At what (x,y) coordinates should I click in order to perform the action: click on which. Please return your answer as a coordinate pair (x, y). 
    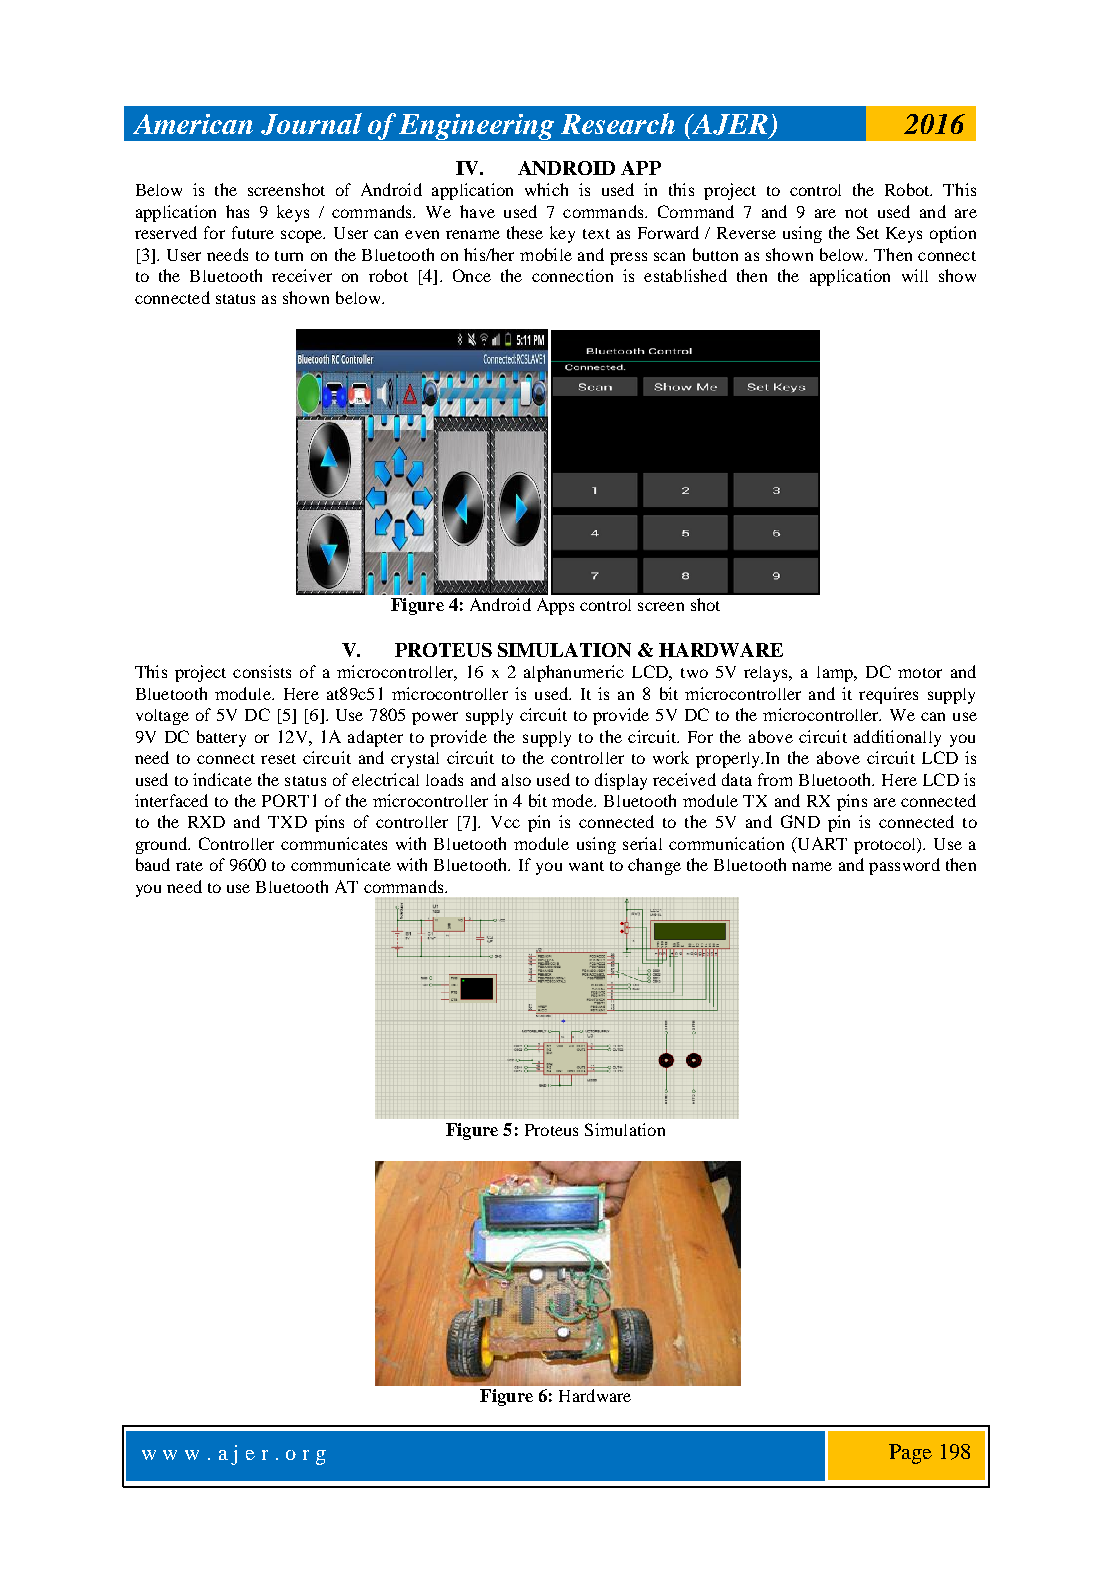
    Looking at the image, I should click on (546, 189).
